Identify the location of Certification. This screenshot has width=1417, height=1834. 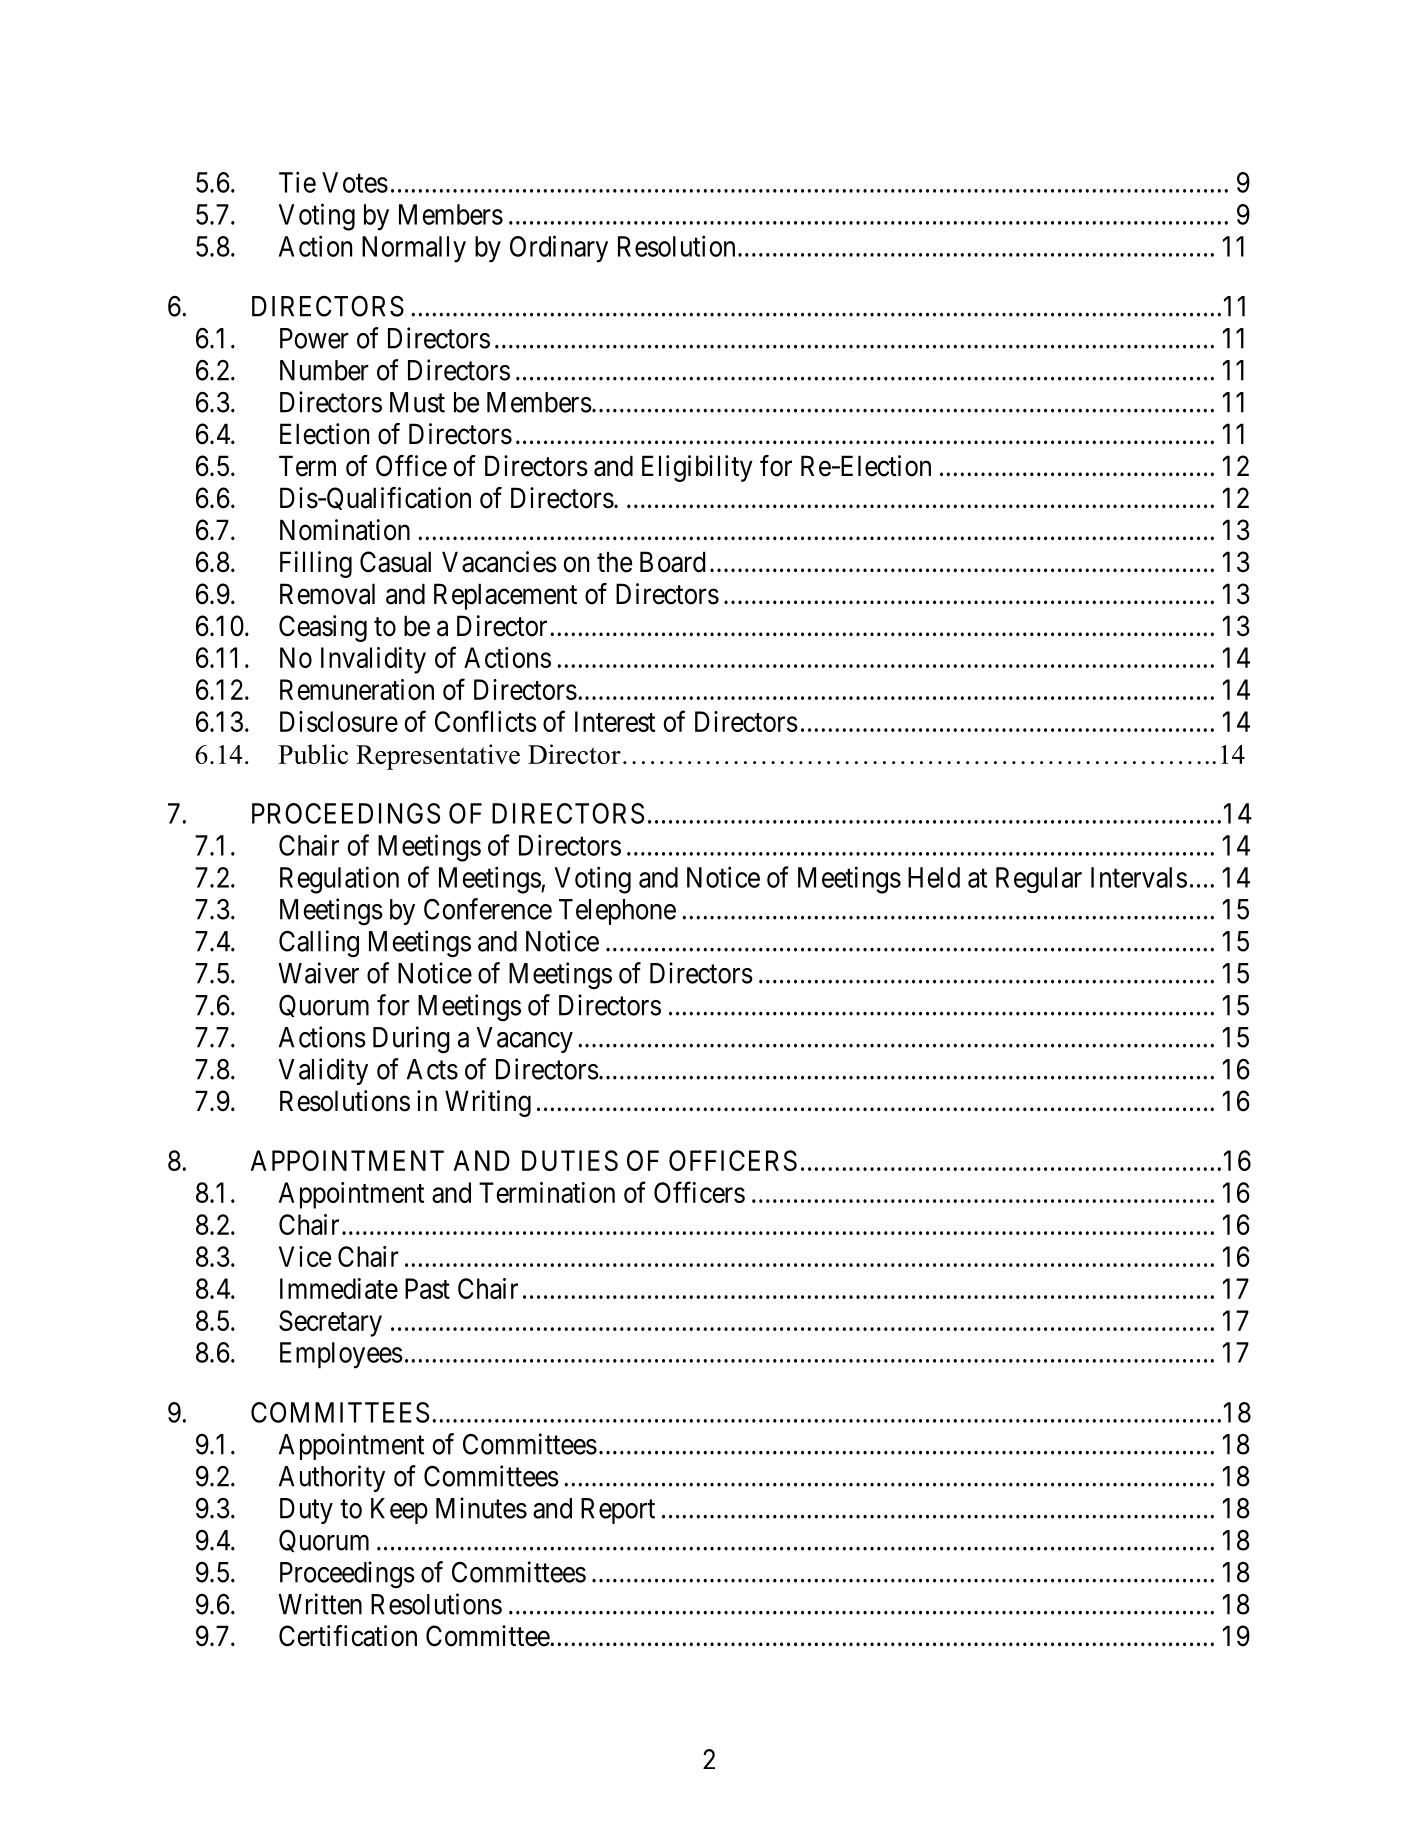
(348, 1636).
